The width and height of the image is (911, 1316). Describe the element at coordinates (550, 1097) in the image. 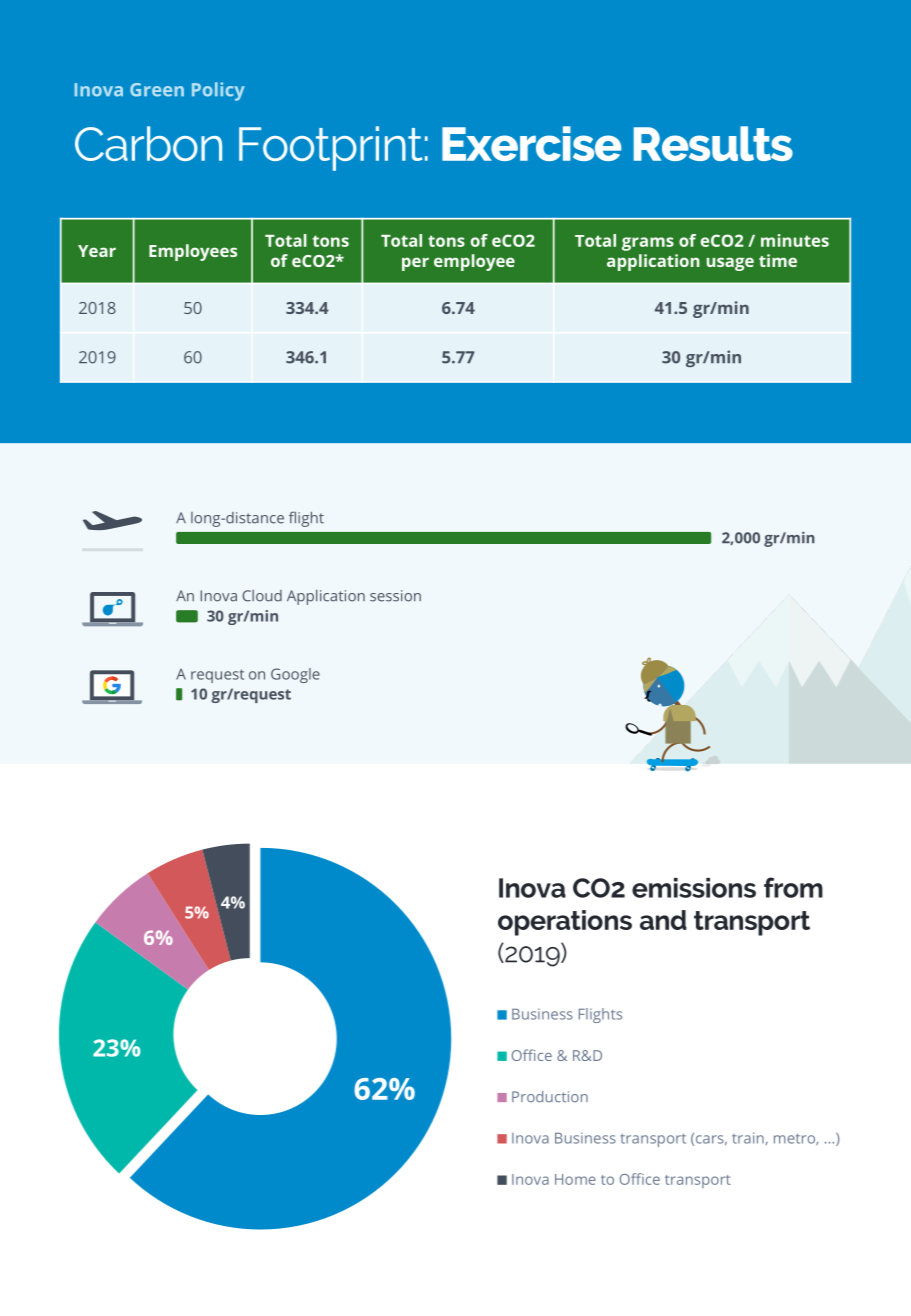

I see `Production` at that location.
